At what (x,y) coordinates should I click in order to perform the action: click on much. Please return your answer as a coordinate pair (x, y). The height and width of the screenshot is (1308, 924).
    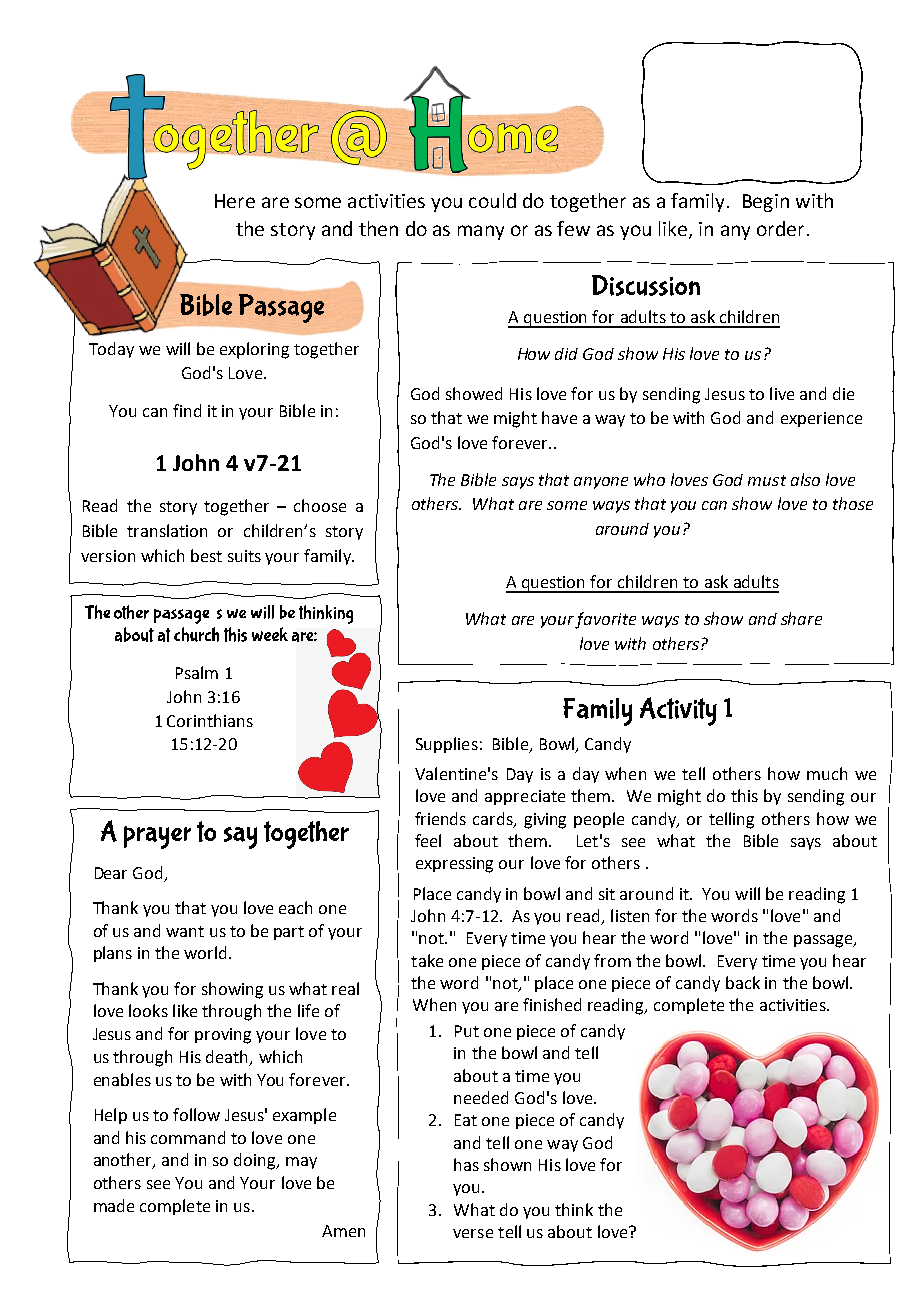
    Looking at the image, I should click on (827, 773).
